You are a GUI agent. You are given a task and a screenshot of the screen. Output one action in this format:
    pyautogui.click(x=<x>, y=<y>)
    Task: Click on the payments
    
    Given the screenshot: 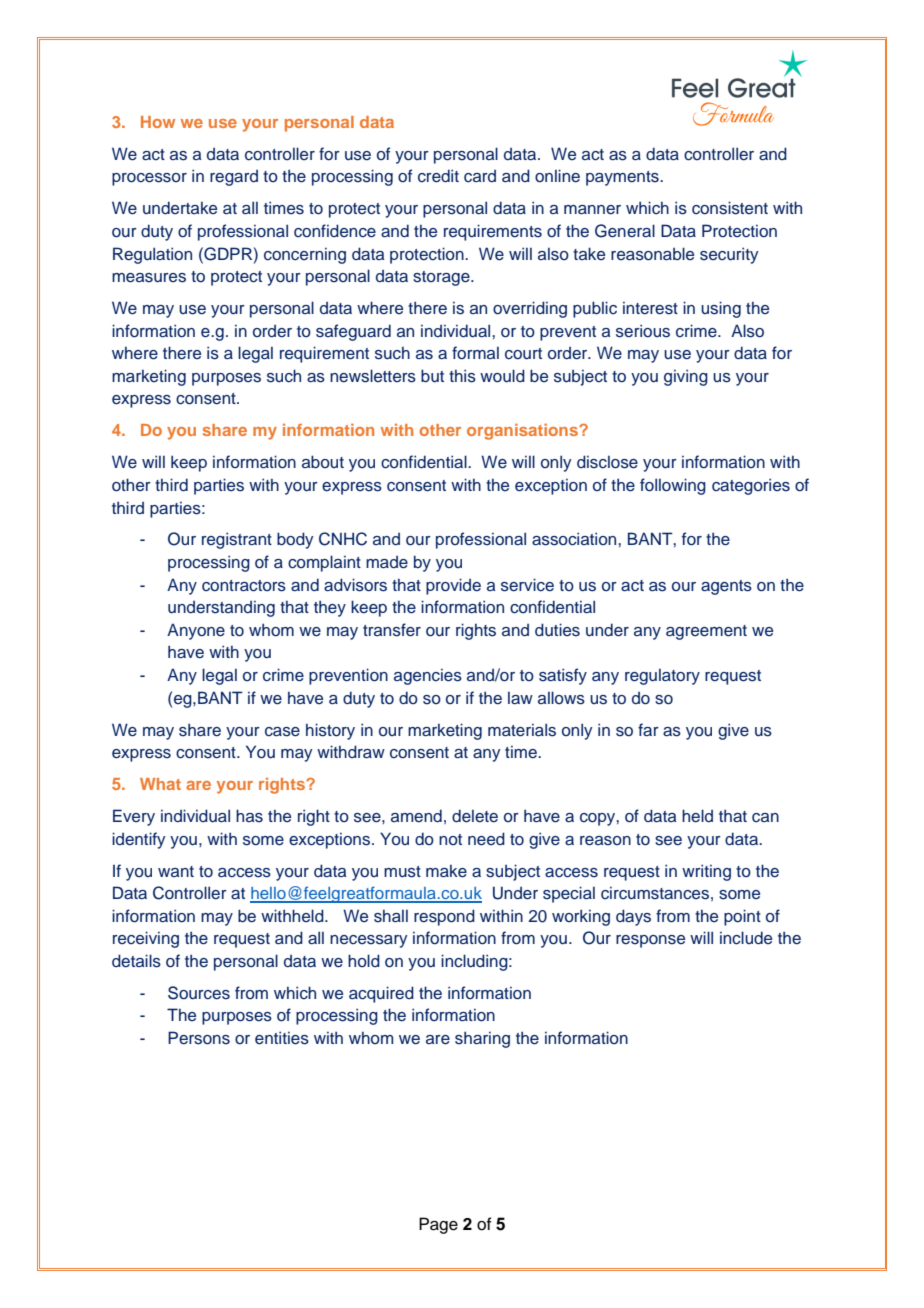 What is the action you would take?
    pyautogui.click(x=623, y=178)
